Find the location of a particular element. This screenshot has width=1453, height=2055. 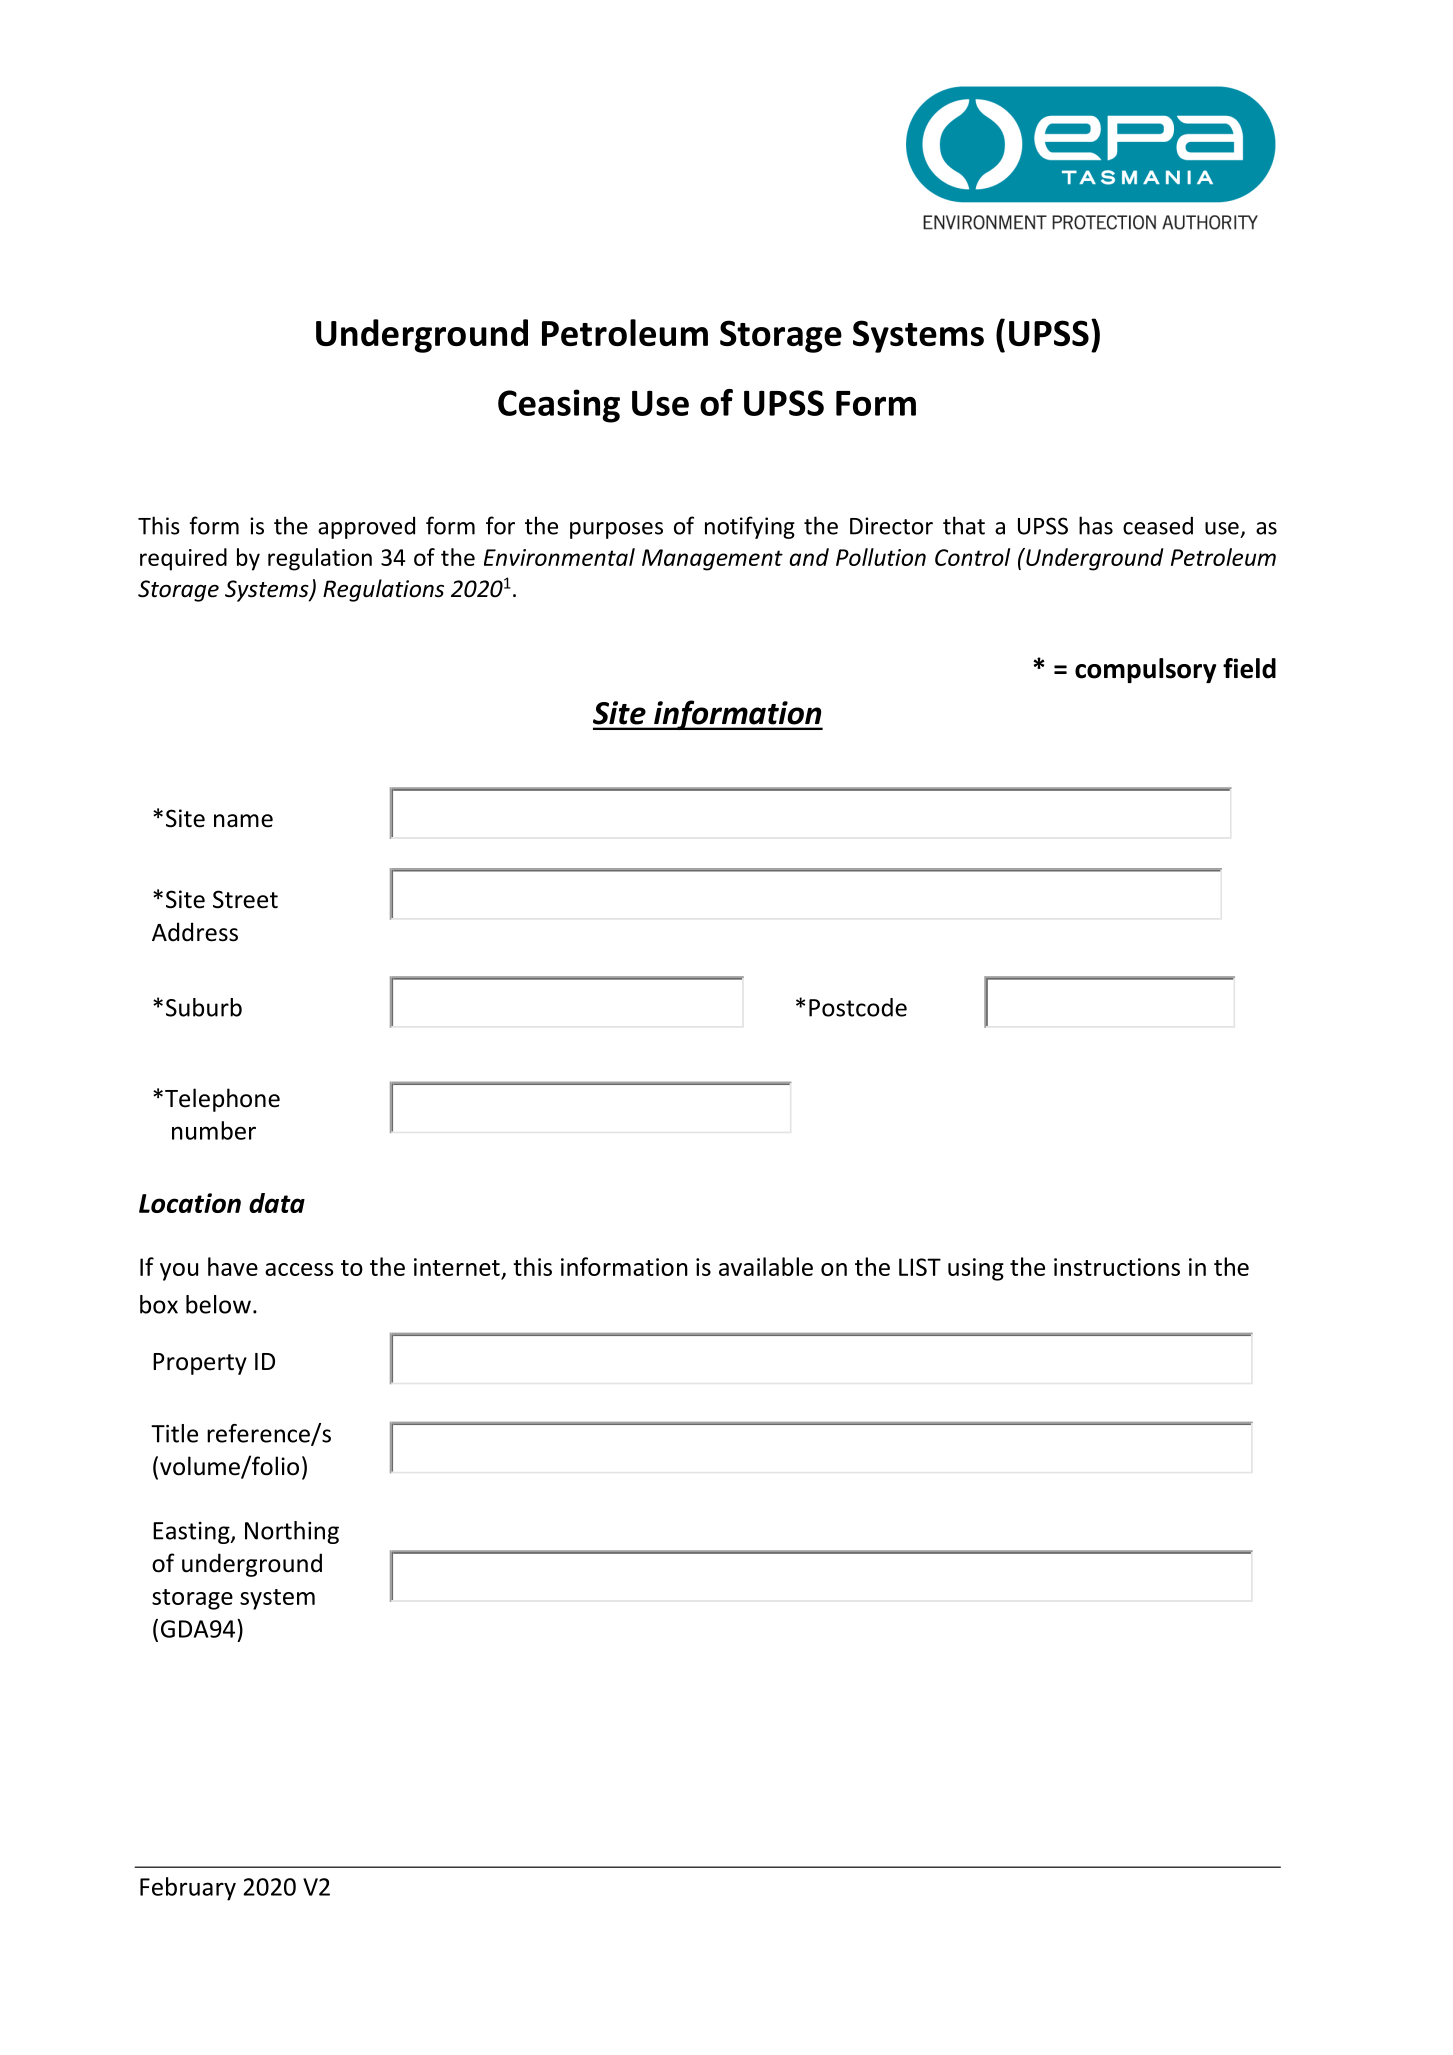

February is located at coordinates (188, 1889).
